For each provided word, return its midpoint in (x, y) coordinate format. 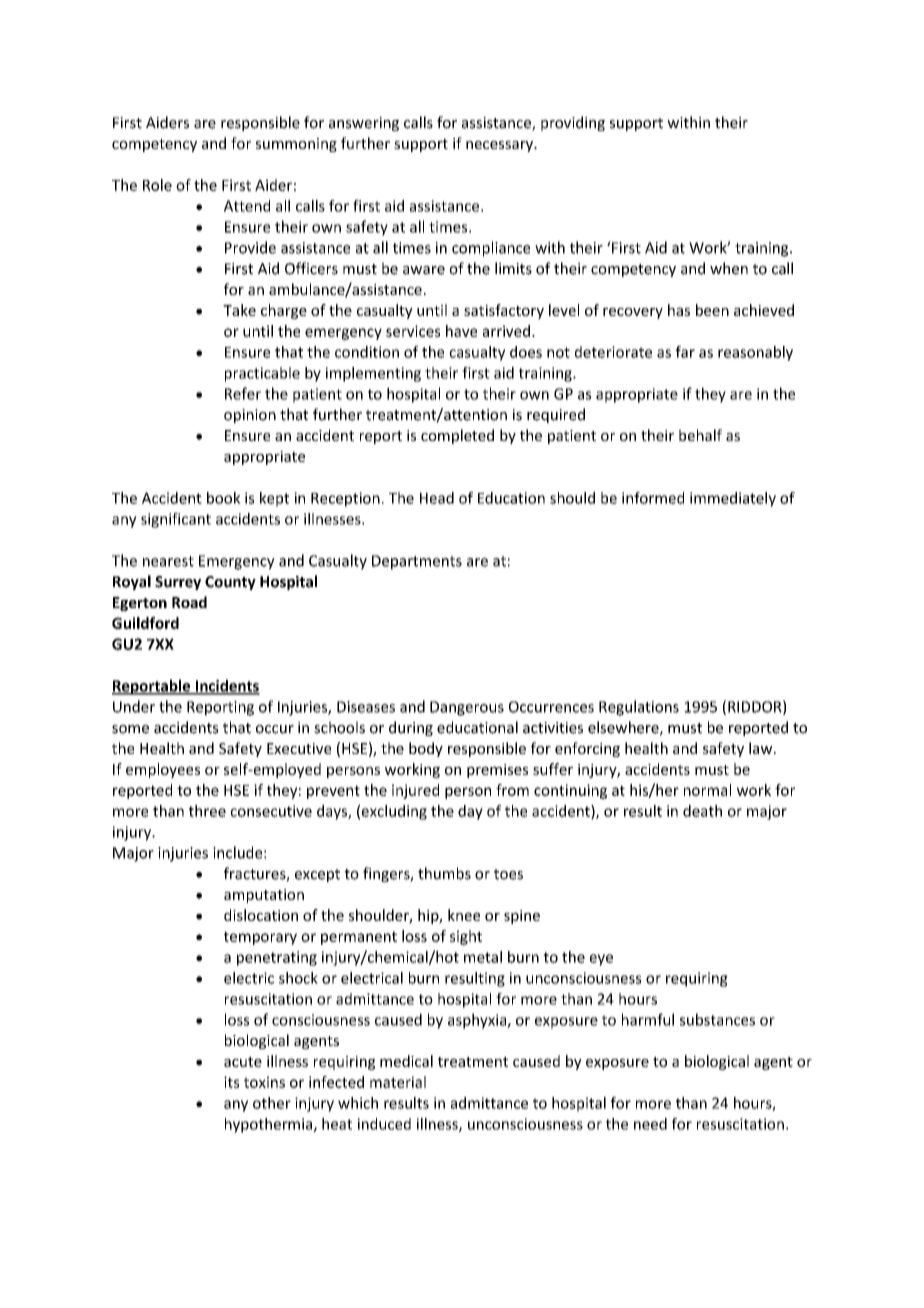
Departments (417, 562)
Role (157, 185)
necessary (500, 146)
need (650, 1124)
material (398, 1082)
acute (243, 1062)
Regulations (639, 708)
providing (573, 123)
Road (189, 602)
